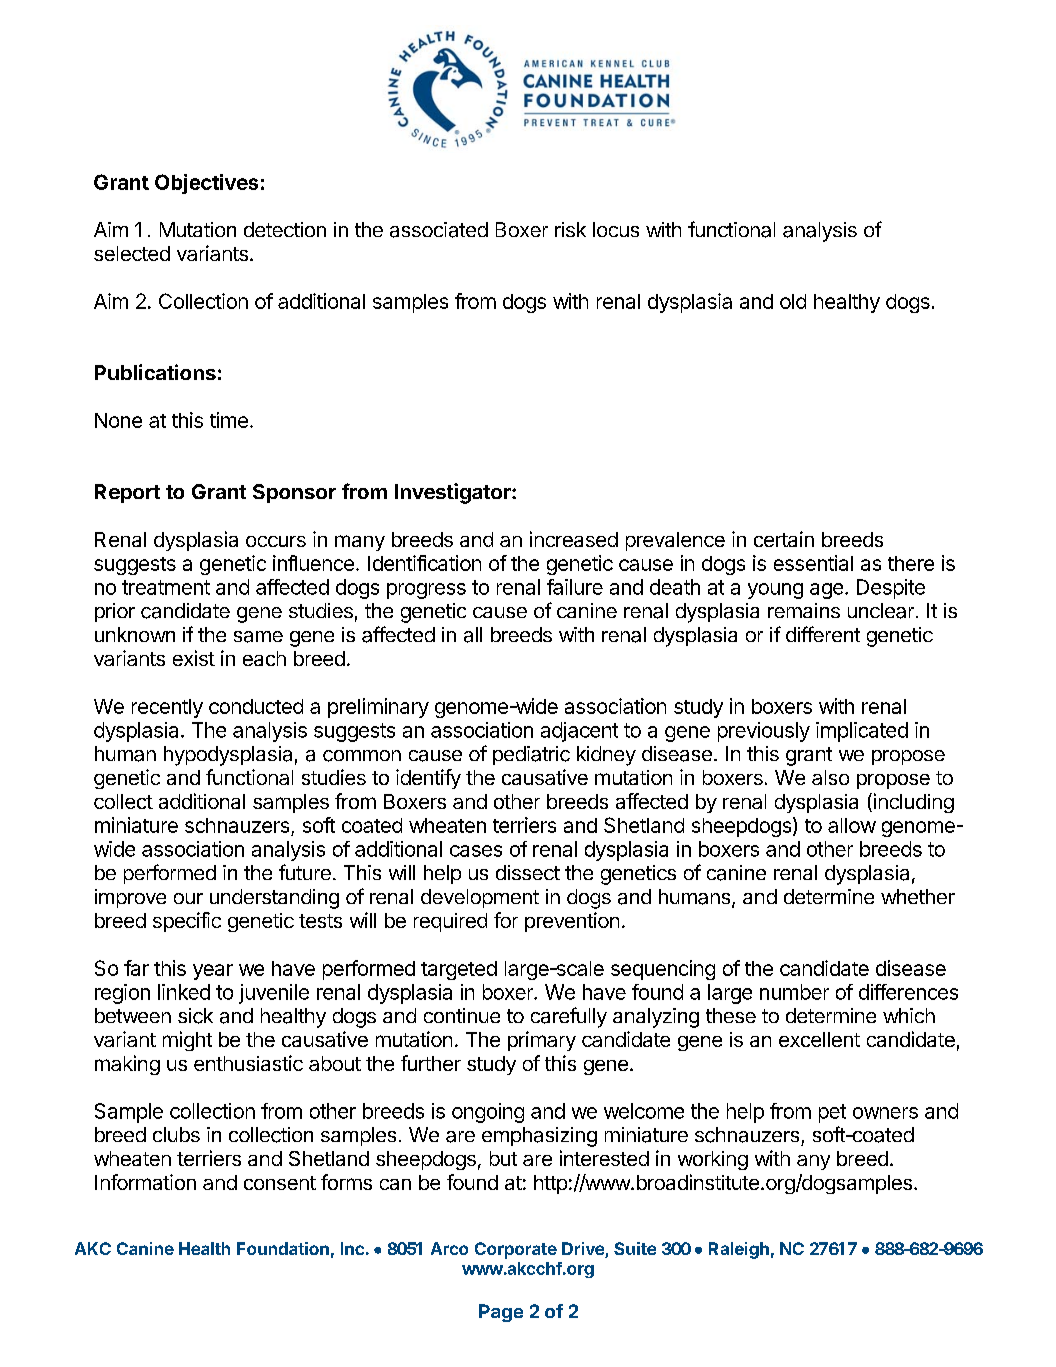  I want to click on certain, so click(784, 539).
